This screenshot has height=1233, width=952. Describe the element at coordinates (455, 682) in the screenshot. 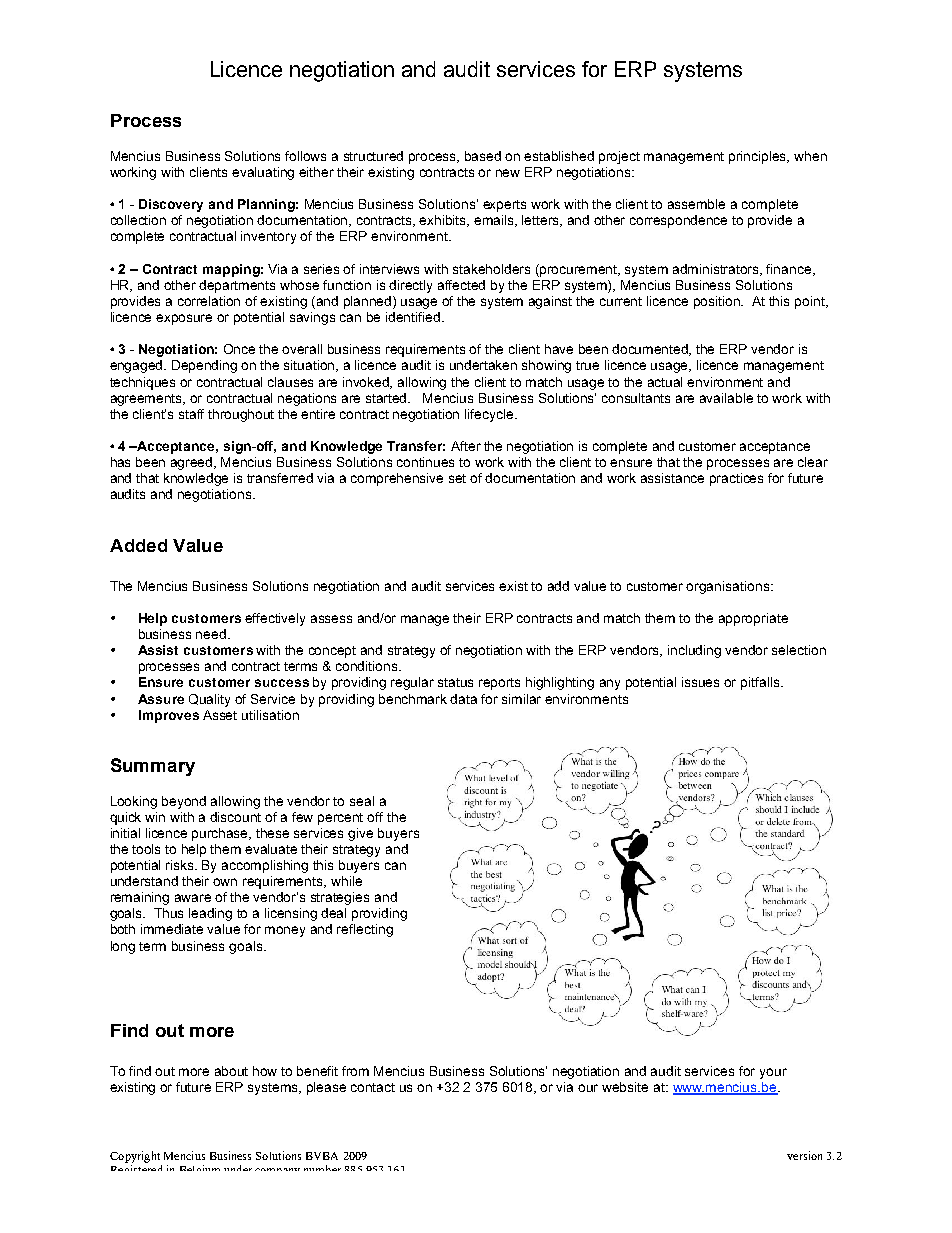

I see `status` at that location.
